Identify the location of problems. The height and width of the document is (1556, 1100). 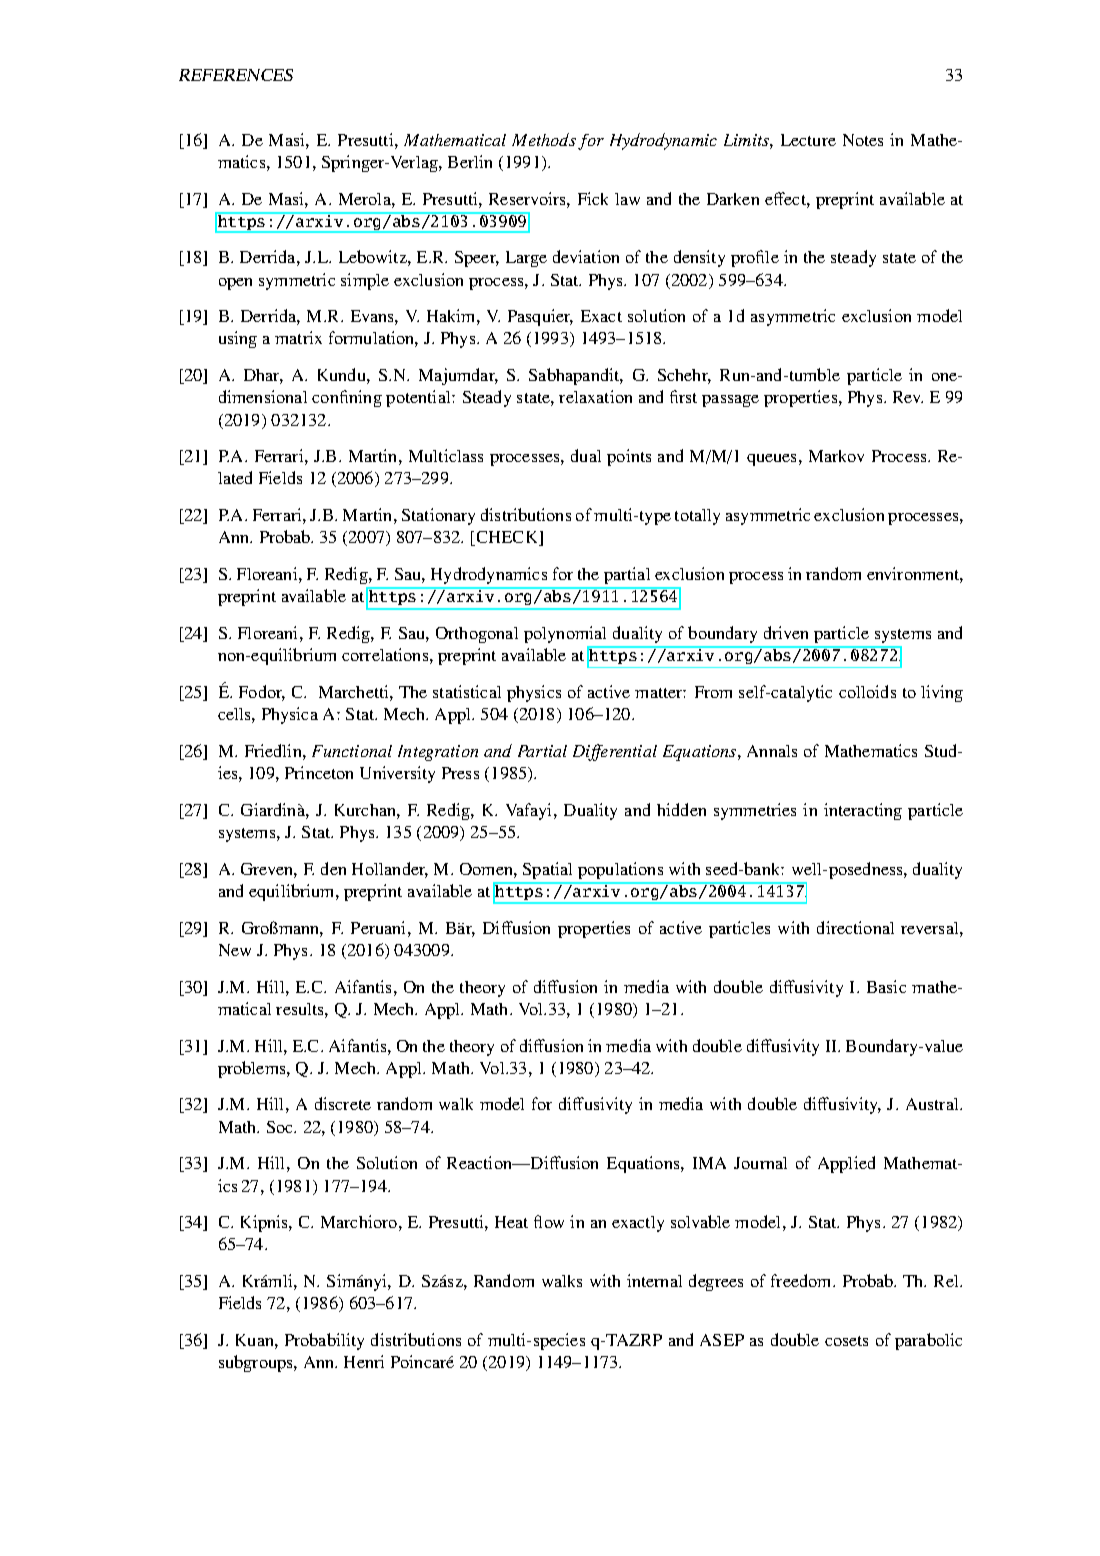
(253, 1069).
